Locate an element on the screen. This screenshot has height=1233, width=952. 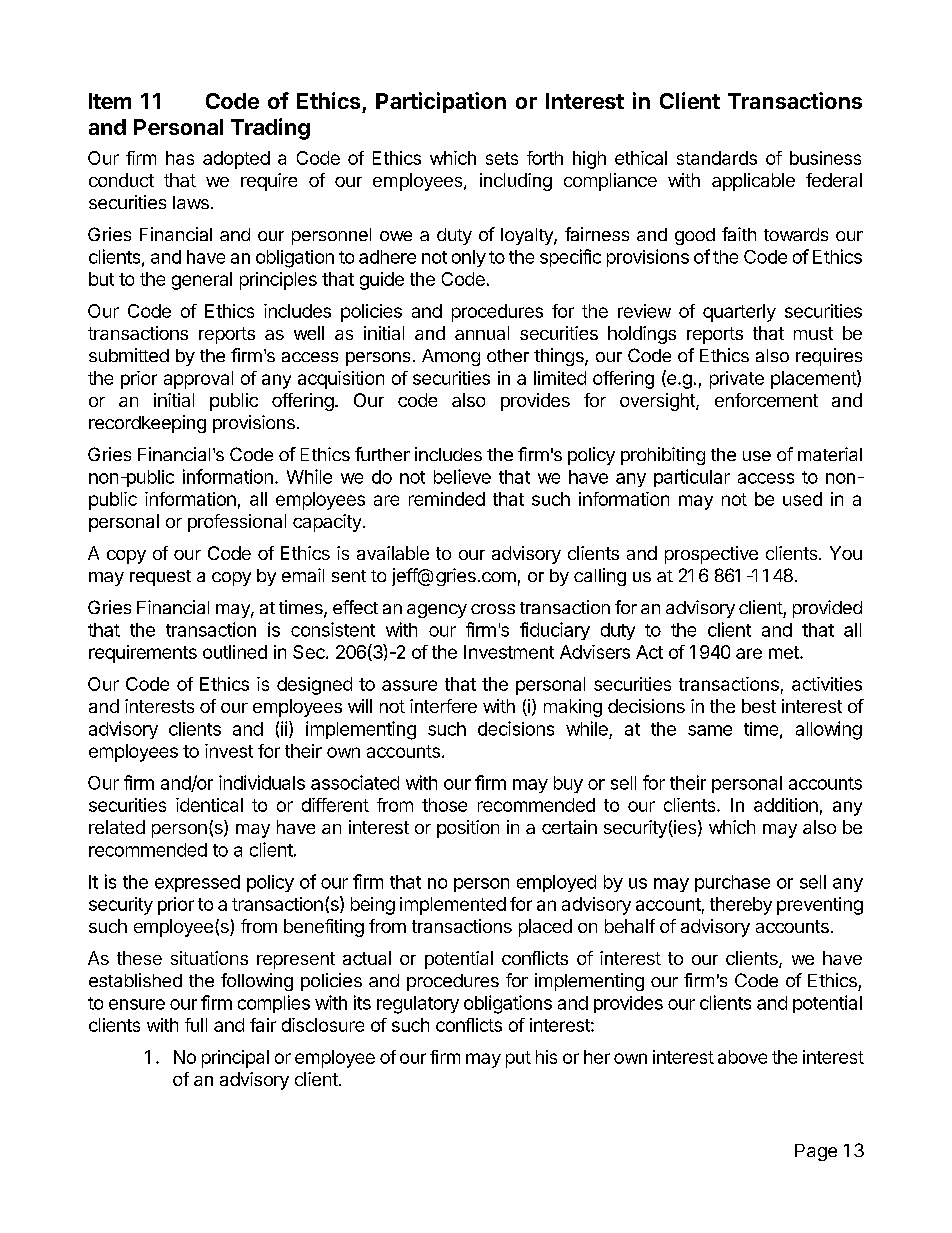
put is located at coordinates (518, 1059).
